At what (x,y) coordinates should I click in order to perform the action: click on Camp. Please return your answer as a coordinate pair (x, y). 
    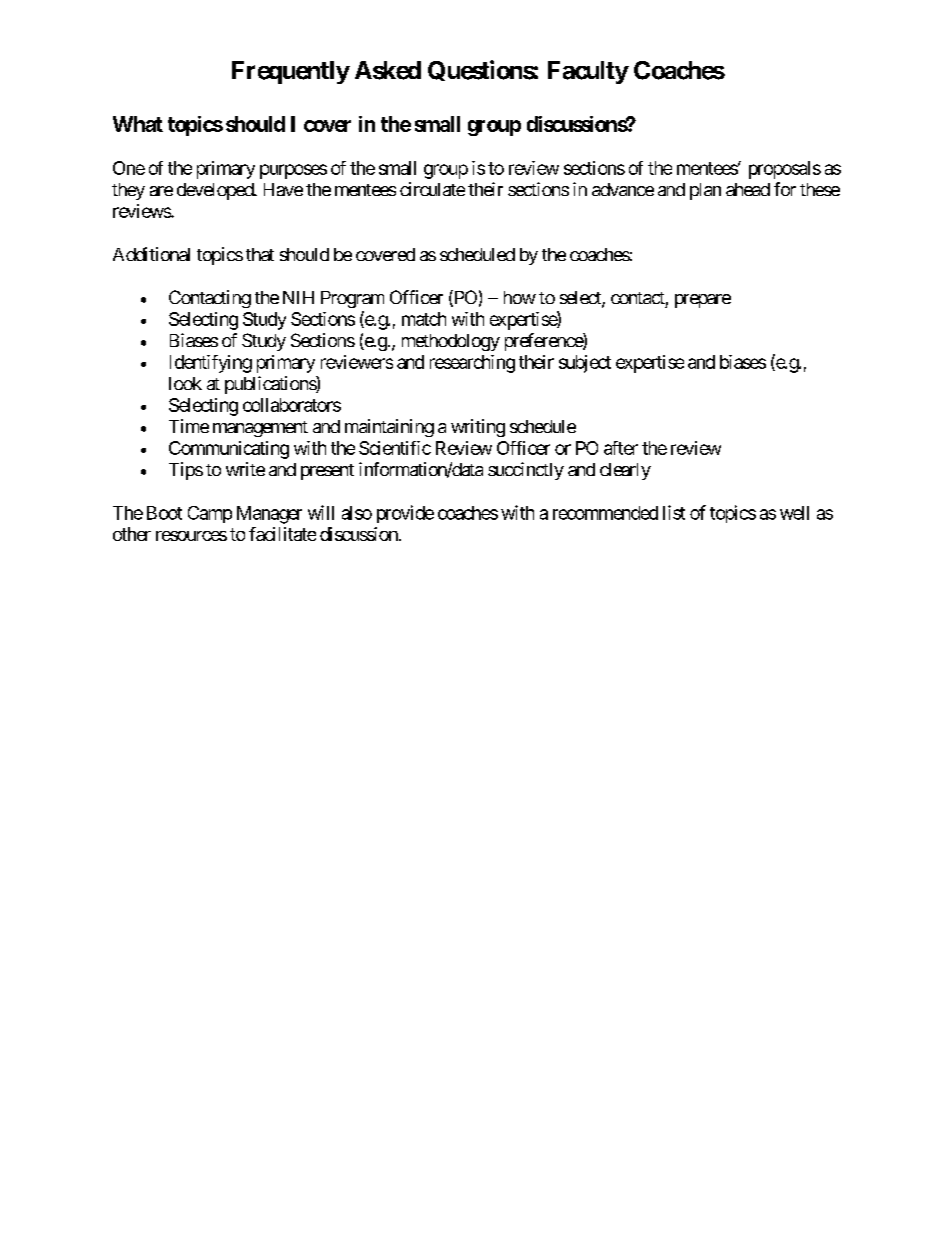
    Looking at the image, I should click on (210, 514).
